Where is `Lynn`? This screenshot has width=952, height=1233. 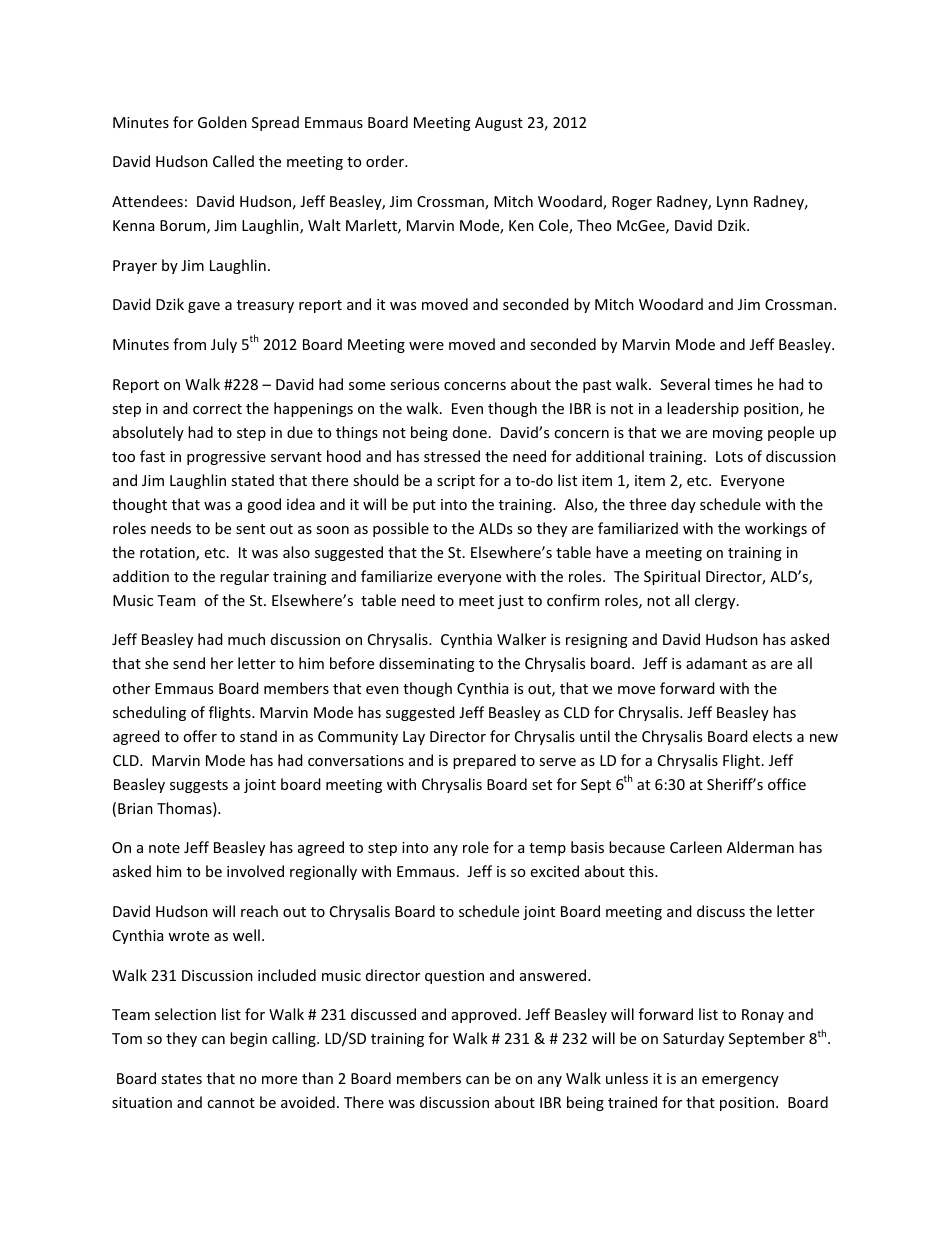 Lynn is located at coordinates (732, 203).
